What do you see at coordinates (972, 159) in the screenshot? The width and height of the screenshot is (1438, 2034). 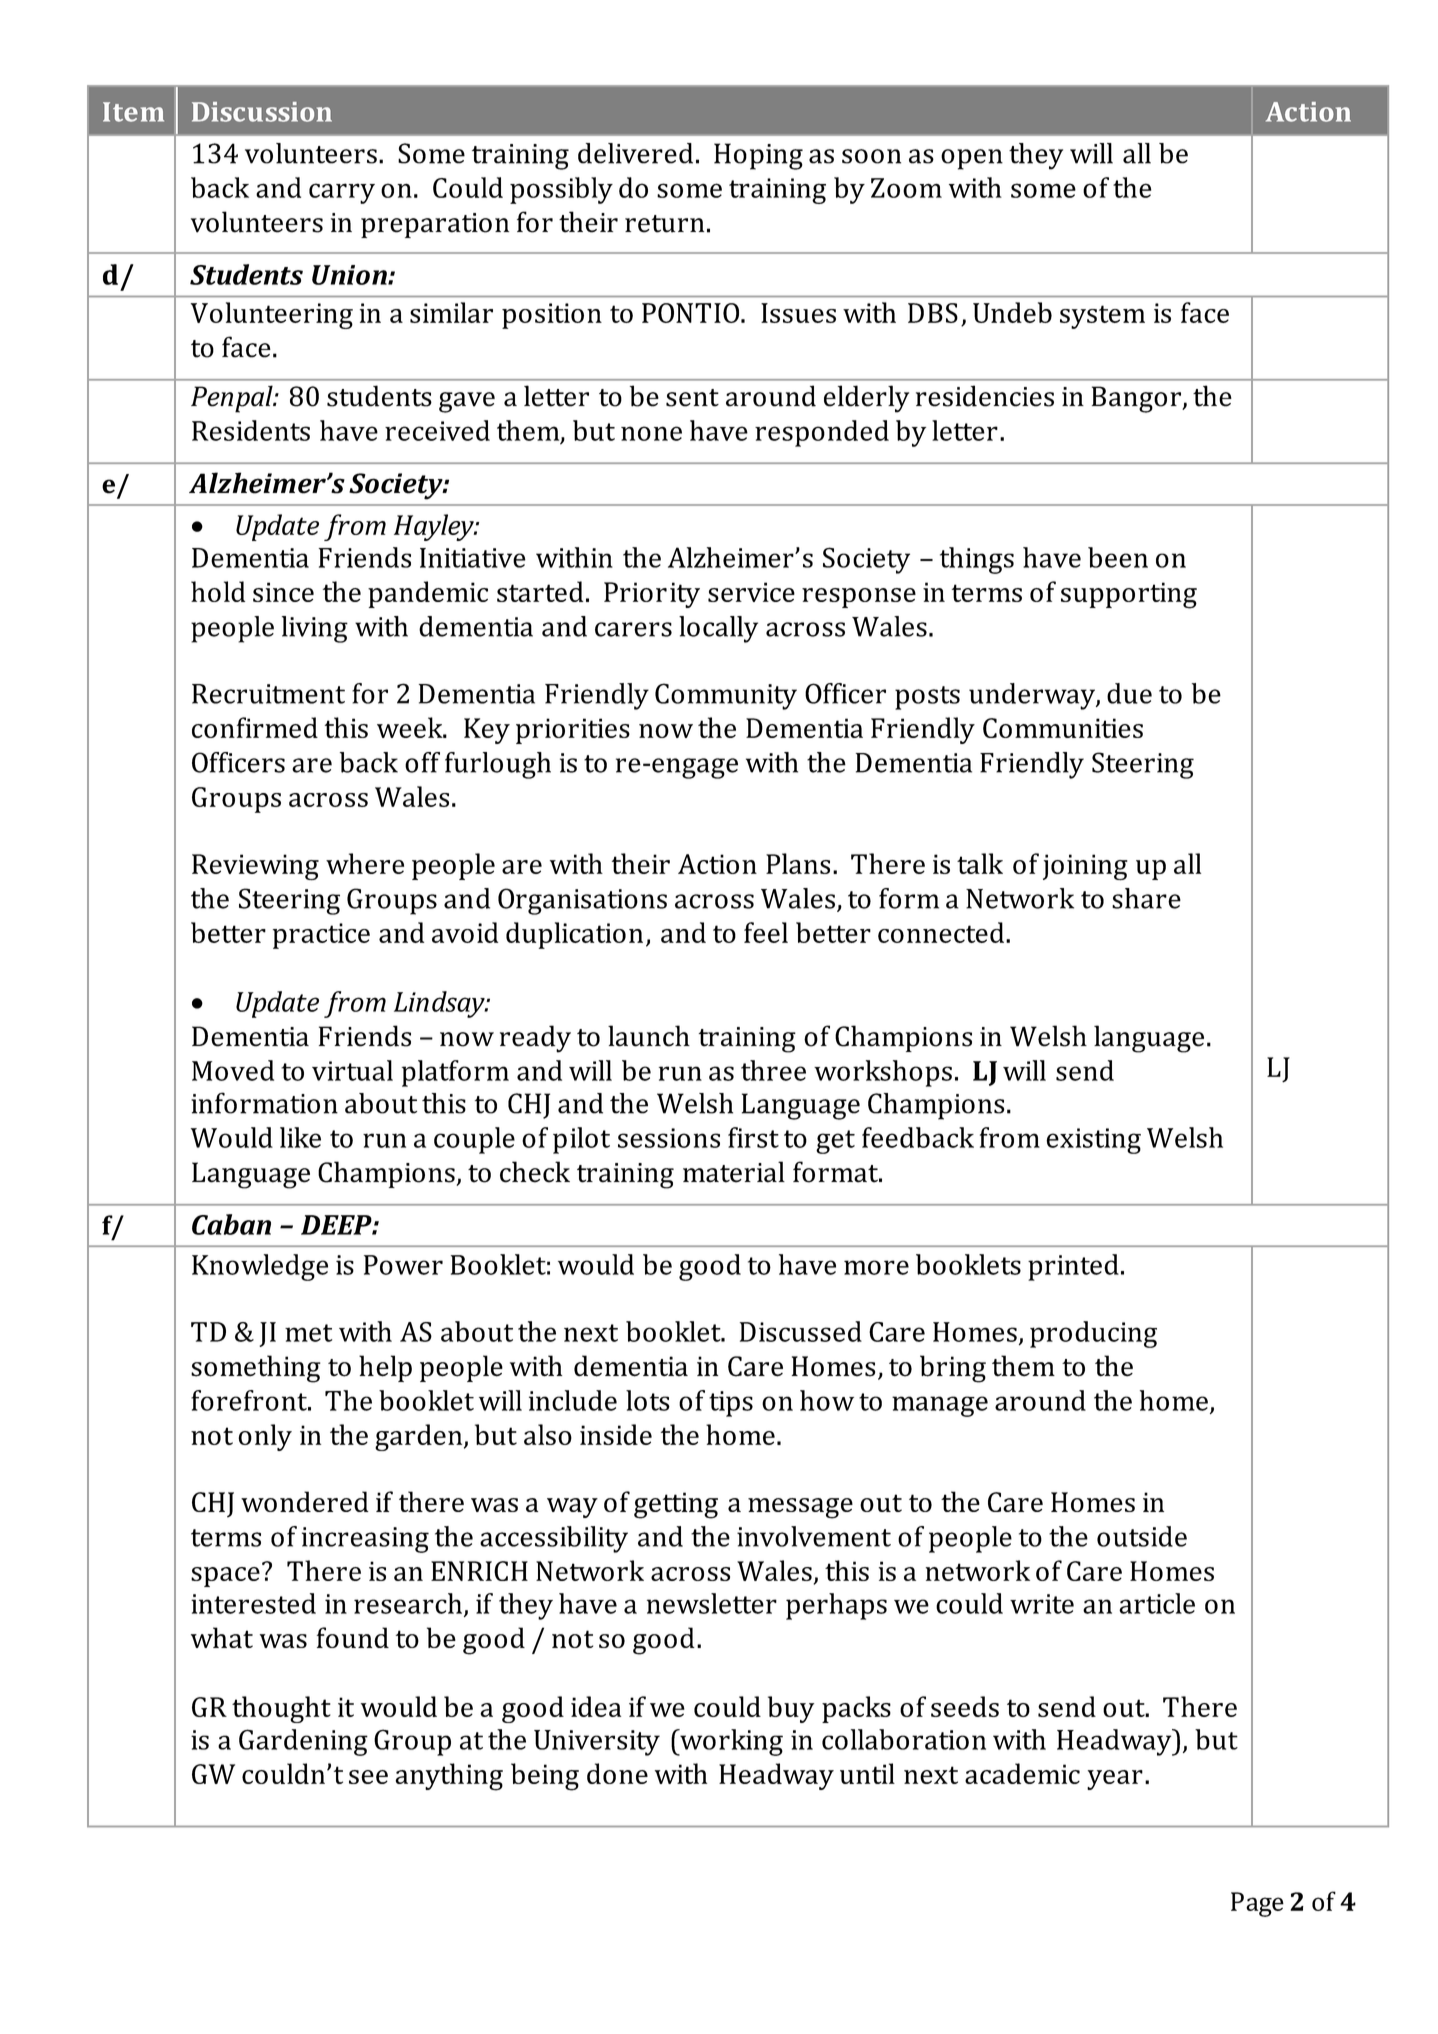 I see `open` at bounding box center [972, 159].
